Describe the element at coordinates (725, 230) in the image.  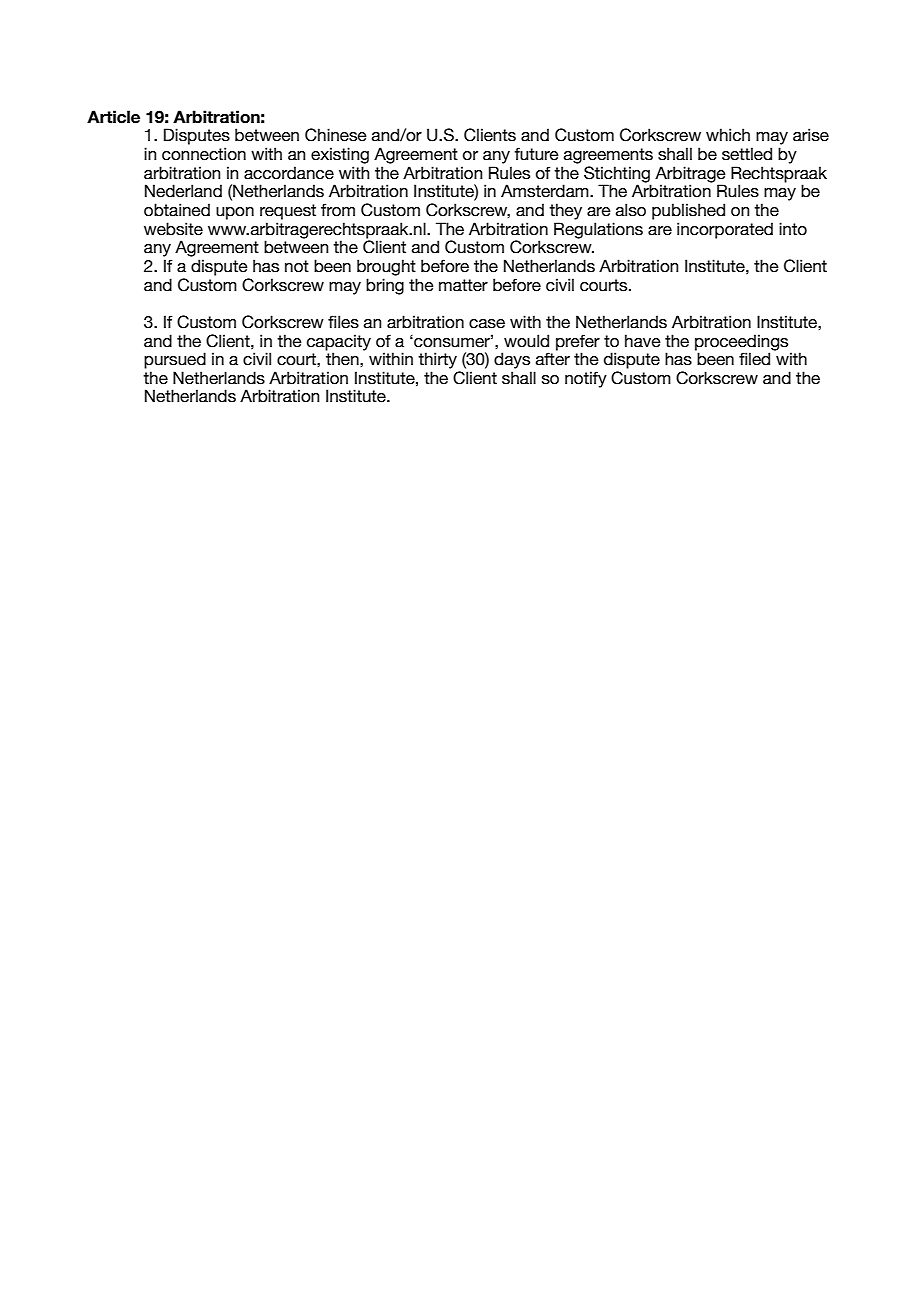
I see `incorporated` at that location.
